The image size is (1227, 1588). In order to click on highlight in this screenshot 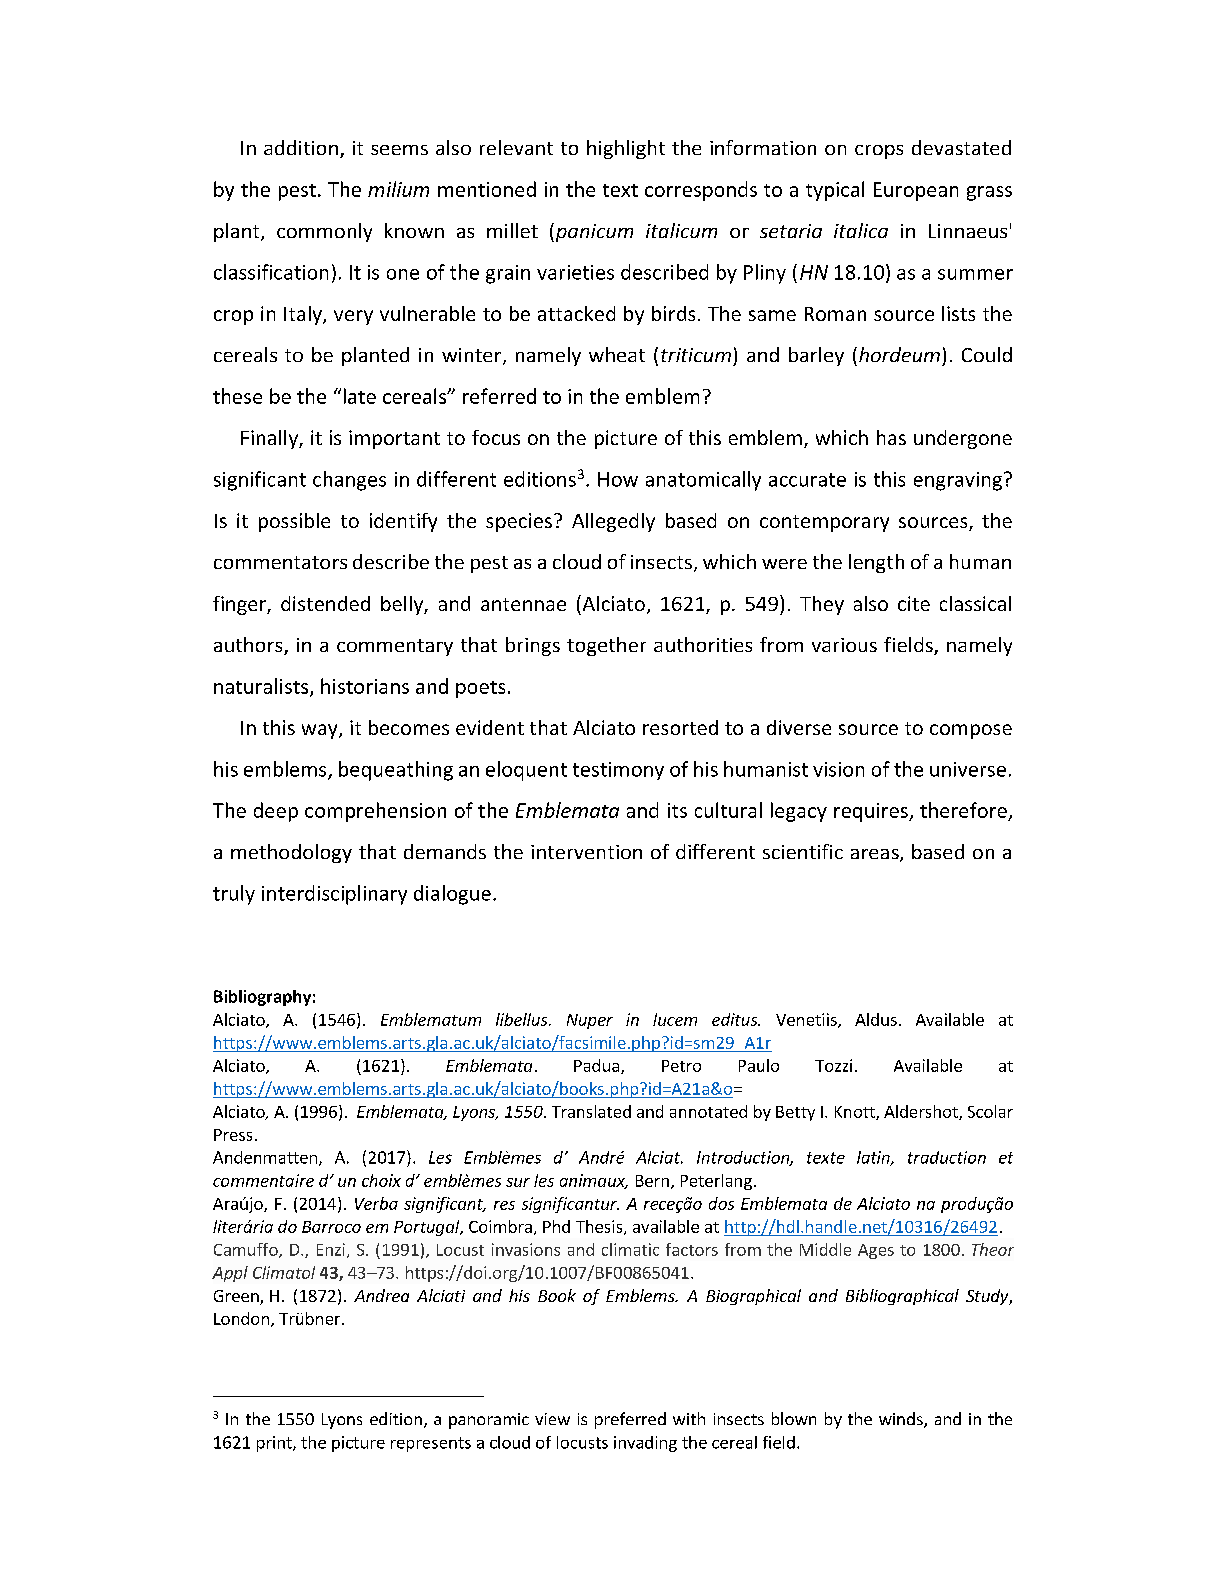, I will do `click(626, 149)`.
